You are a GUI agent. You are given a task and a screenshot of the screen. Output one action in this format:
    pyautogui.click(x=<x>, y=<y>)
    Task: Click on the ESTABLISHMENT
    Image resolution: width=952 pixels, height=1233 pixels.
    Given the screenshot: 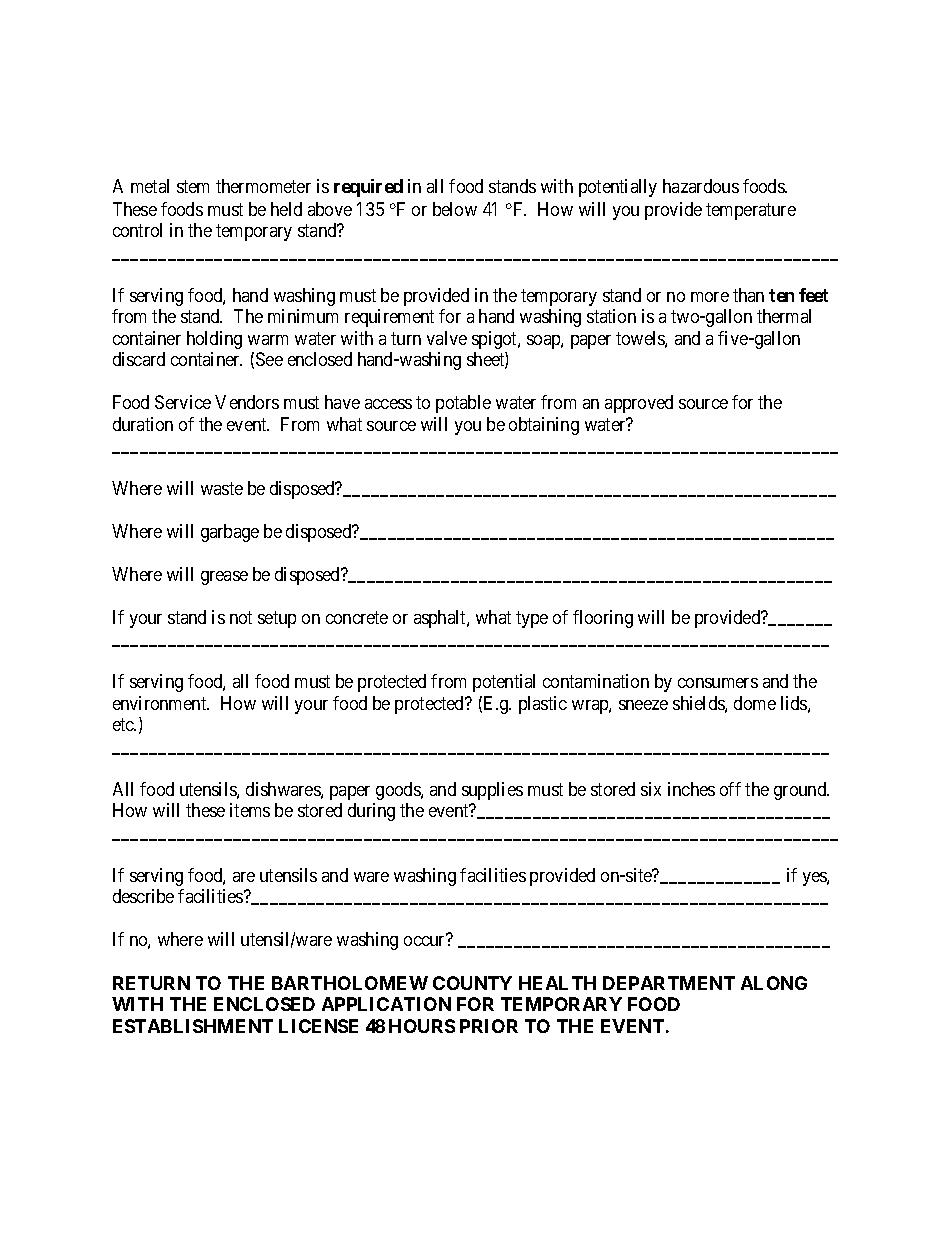 What is the action you would take?
    pyautogui.click(x=193, y=1026)
